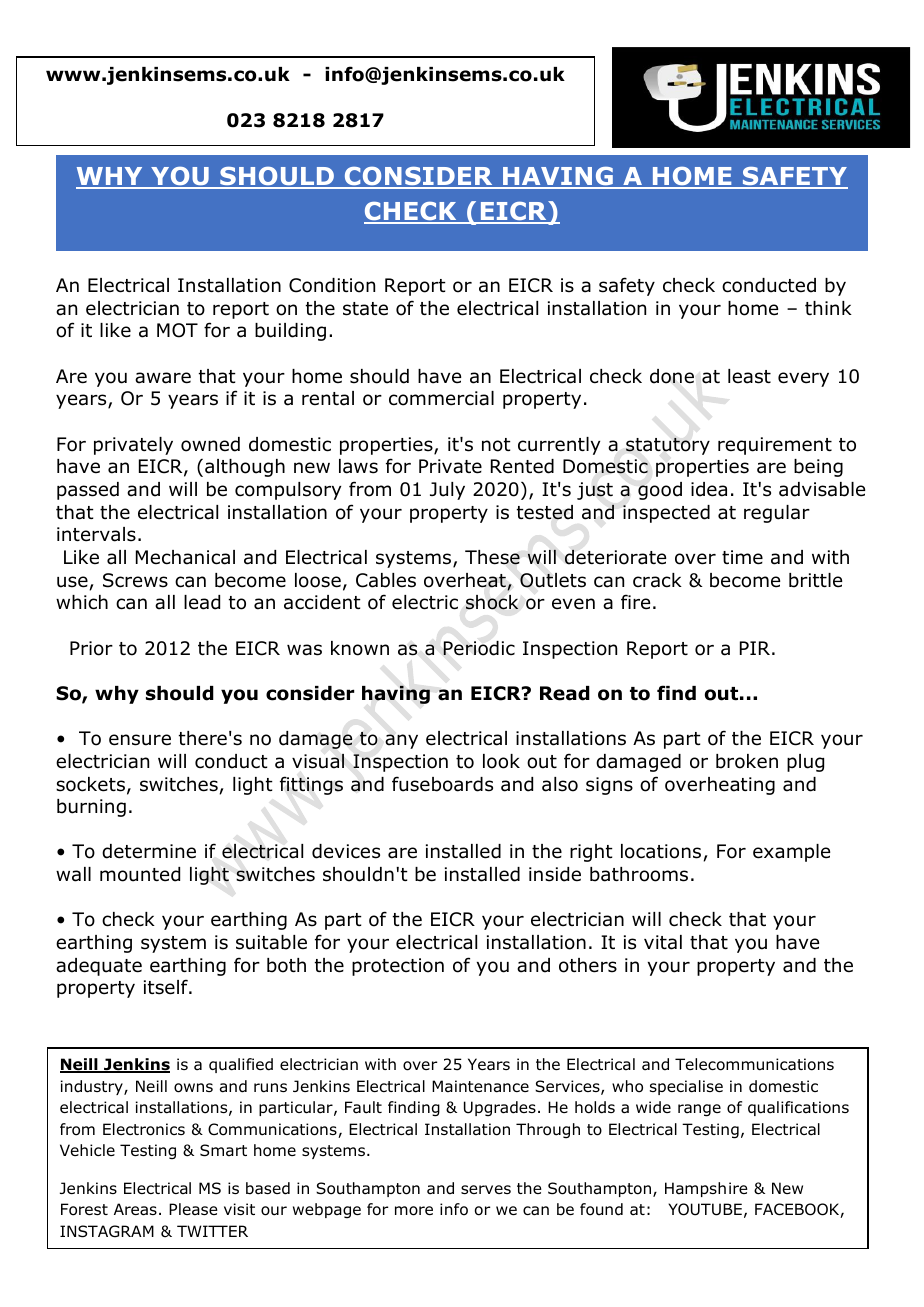 This screenshot has width=924, height=1307. I want to click on Areas, so click(135, 1209).
